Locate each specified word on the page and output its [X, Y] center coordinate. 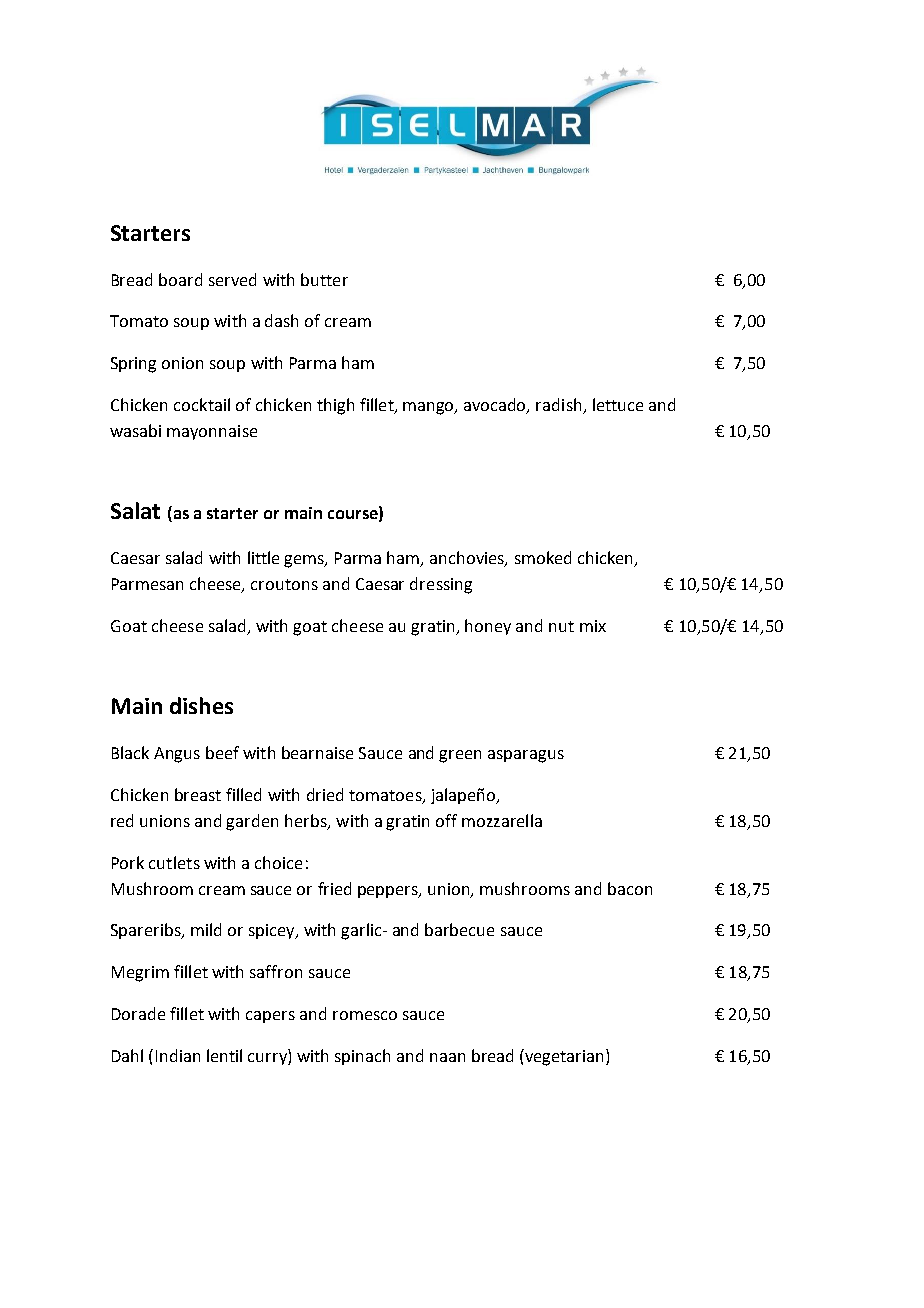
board [180, 279]
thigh [335, 406]
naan [447, 1057]
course [354, 516]
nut [561, 626]
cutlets [174, 862]
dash [281, 320]
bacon [630, 888]
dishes [201, 705]
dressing [441, 585]
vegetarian [565, 1057]
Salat [135, 510]
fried [334, 888]
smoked [543, 557]
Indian [178, 1055]
